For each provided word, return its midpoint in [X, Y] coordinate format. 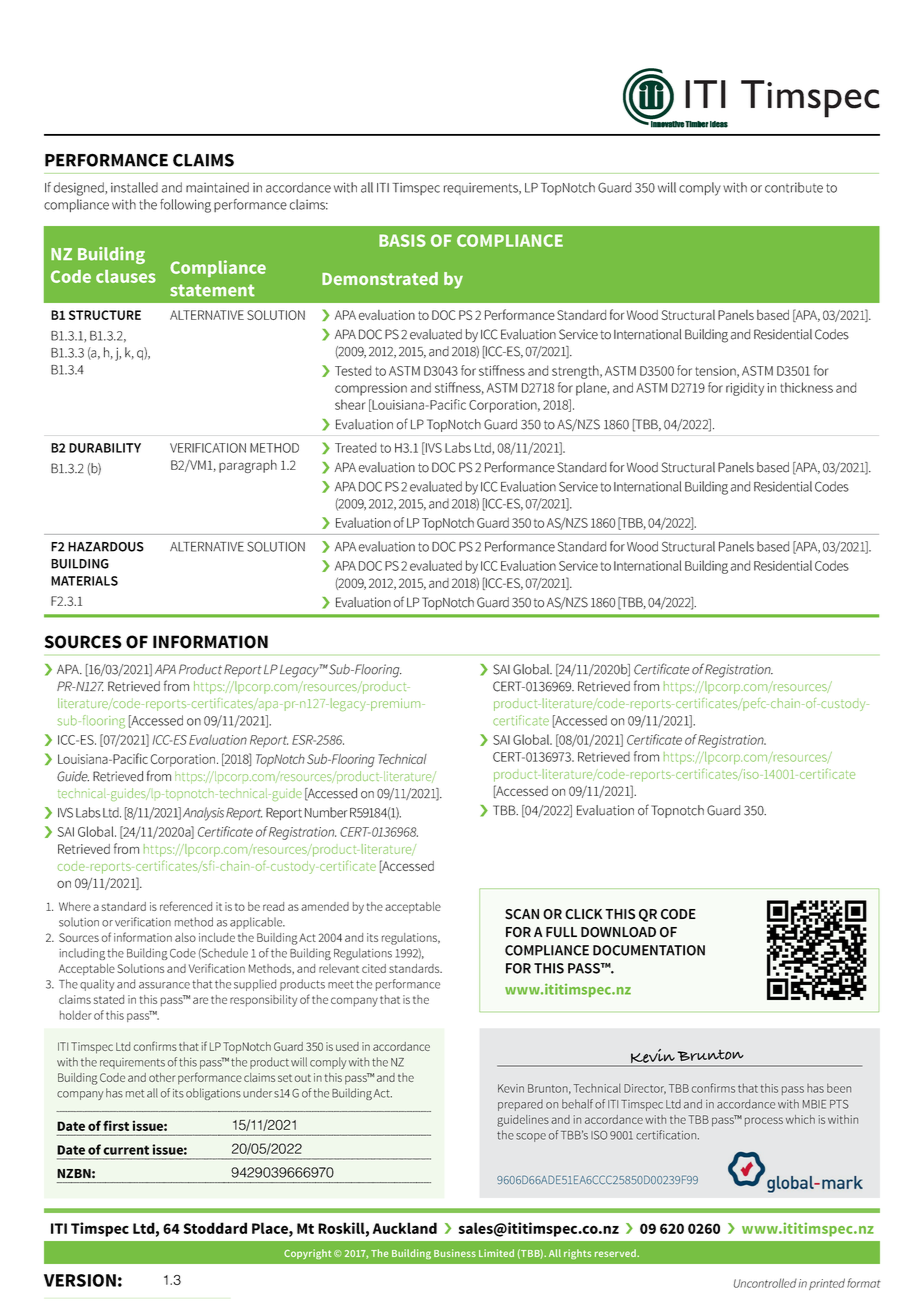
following [185, 206]
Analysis [203, 814]
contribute [794, 187]
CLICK [584, 914]
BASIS [402, 240]
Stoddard [215, 1228]
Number [326, 812]
